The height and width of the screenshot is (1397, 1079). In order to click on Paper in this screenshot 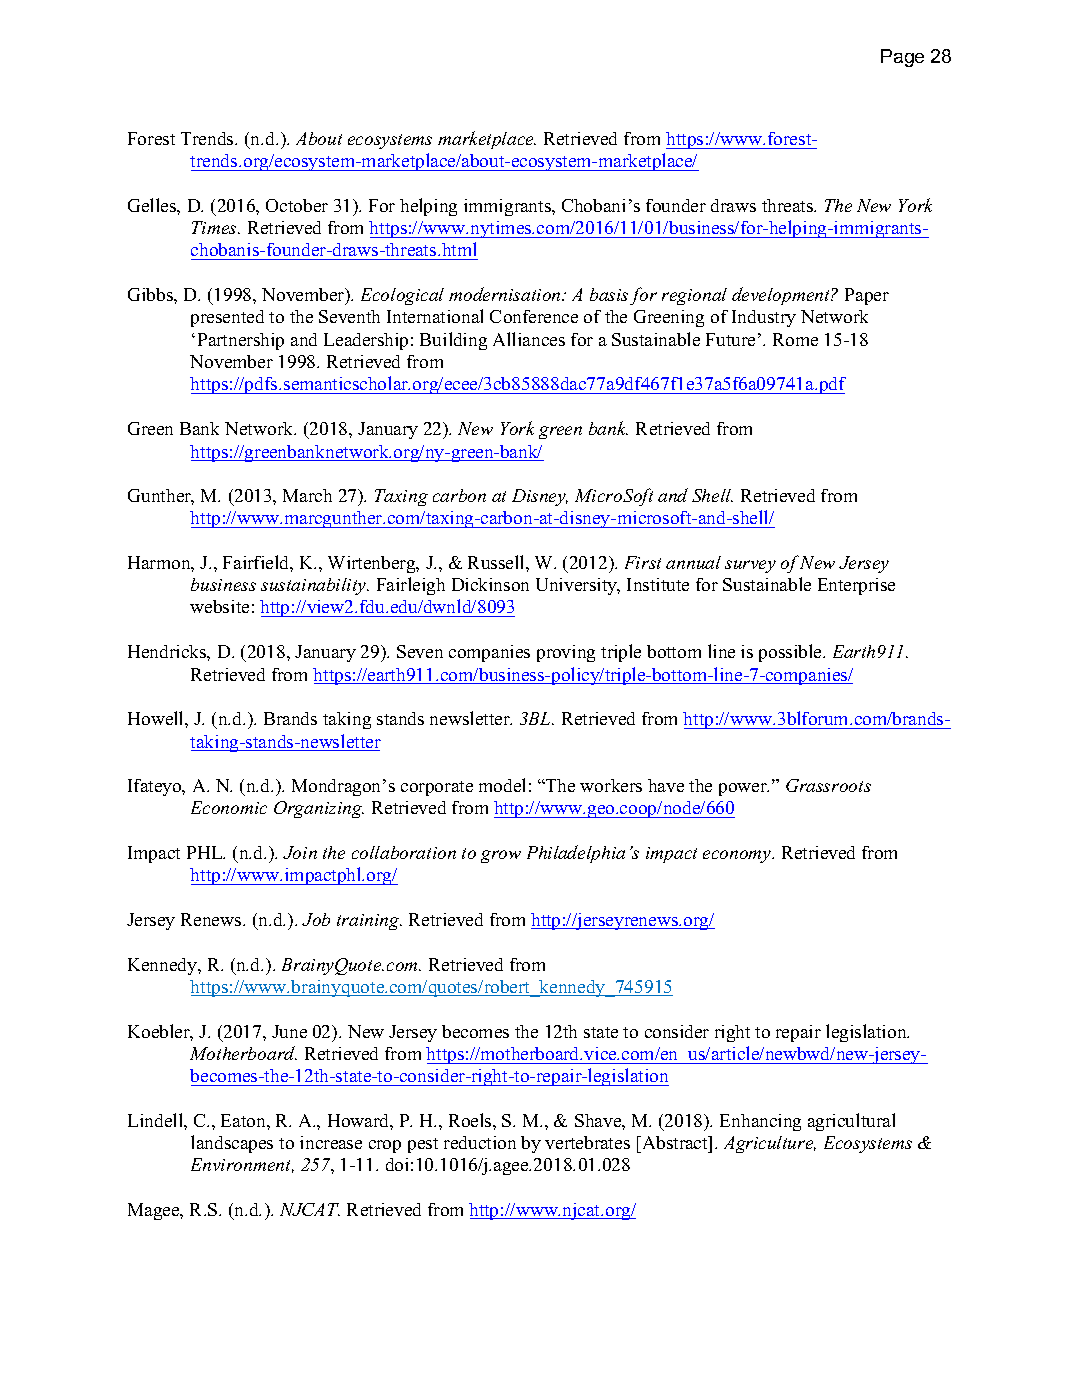, I will do `click(867, 296)`.
